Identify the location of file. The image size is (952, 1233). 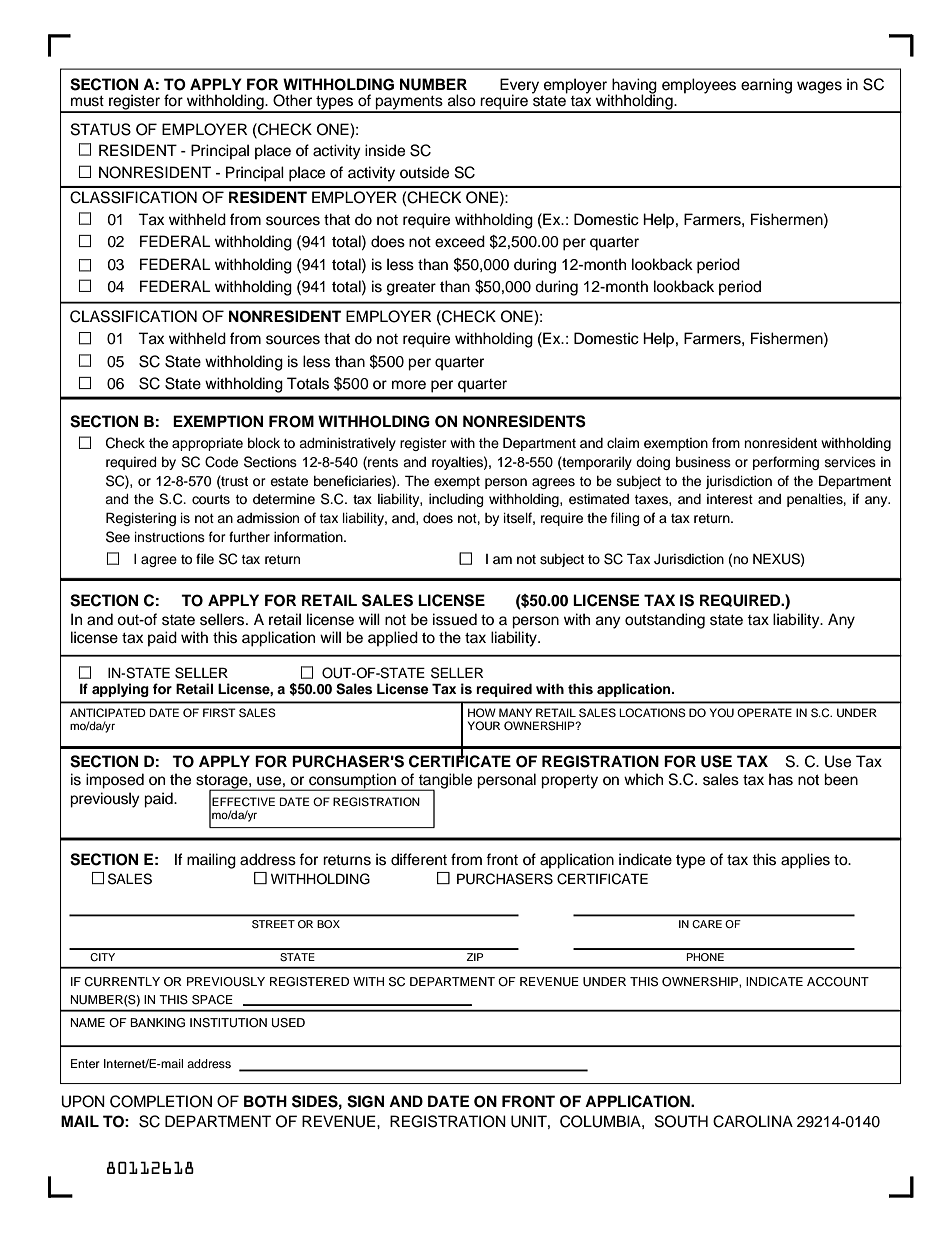
(205, 559).
